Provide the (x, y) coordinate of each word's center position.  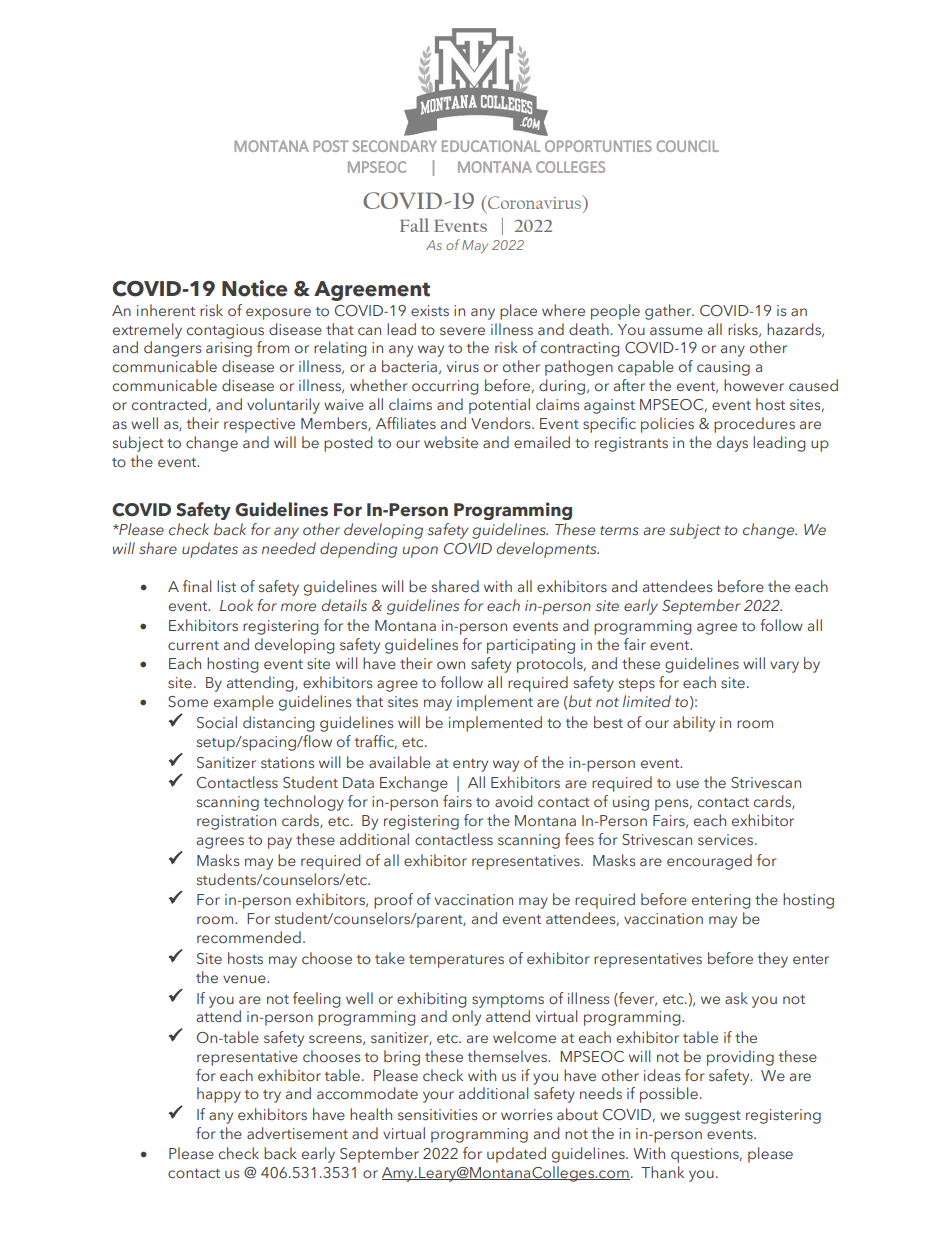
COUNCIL (688, 146)
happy (219, 1095)
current (193, 646)
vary (784, 667)
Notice (254, 288)
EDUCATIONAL (491, 146)
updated (516, 1155)
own (451, 665)
